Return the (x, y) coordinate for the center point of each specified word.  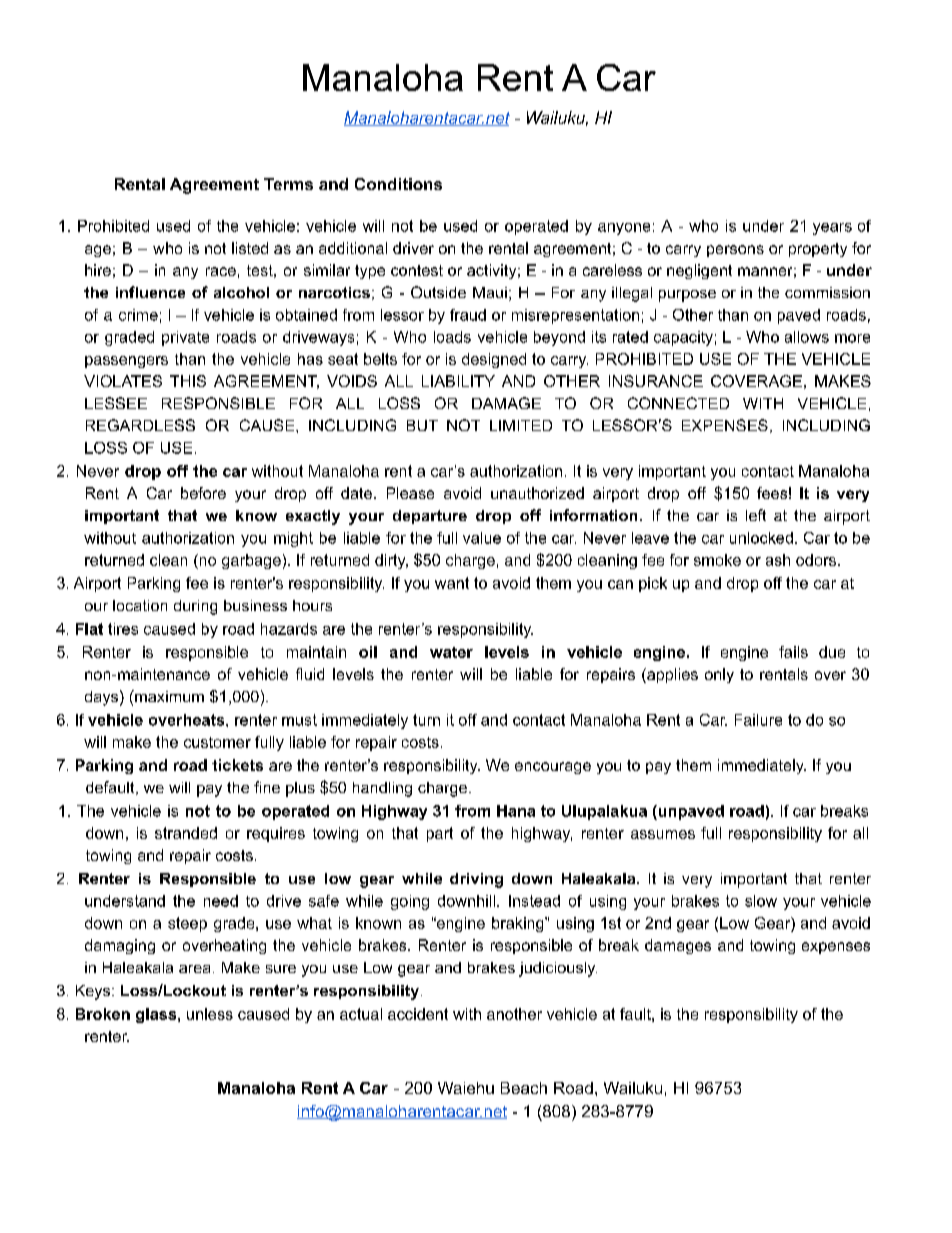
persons (735, 251)
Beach (524, 1088)
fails (793, 652)
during (195, 607)
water (451, 652)
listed (250, 248)
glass (157, 1015)
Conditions (398, 184)
